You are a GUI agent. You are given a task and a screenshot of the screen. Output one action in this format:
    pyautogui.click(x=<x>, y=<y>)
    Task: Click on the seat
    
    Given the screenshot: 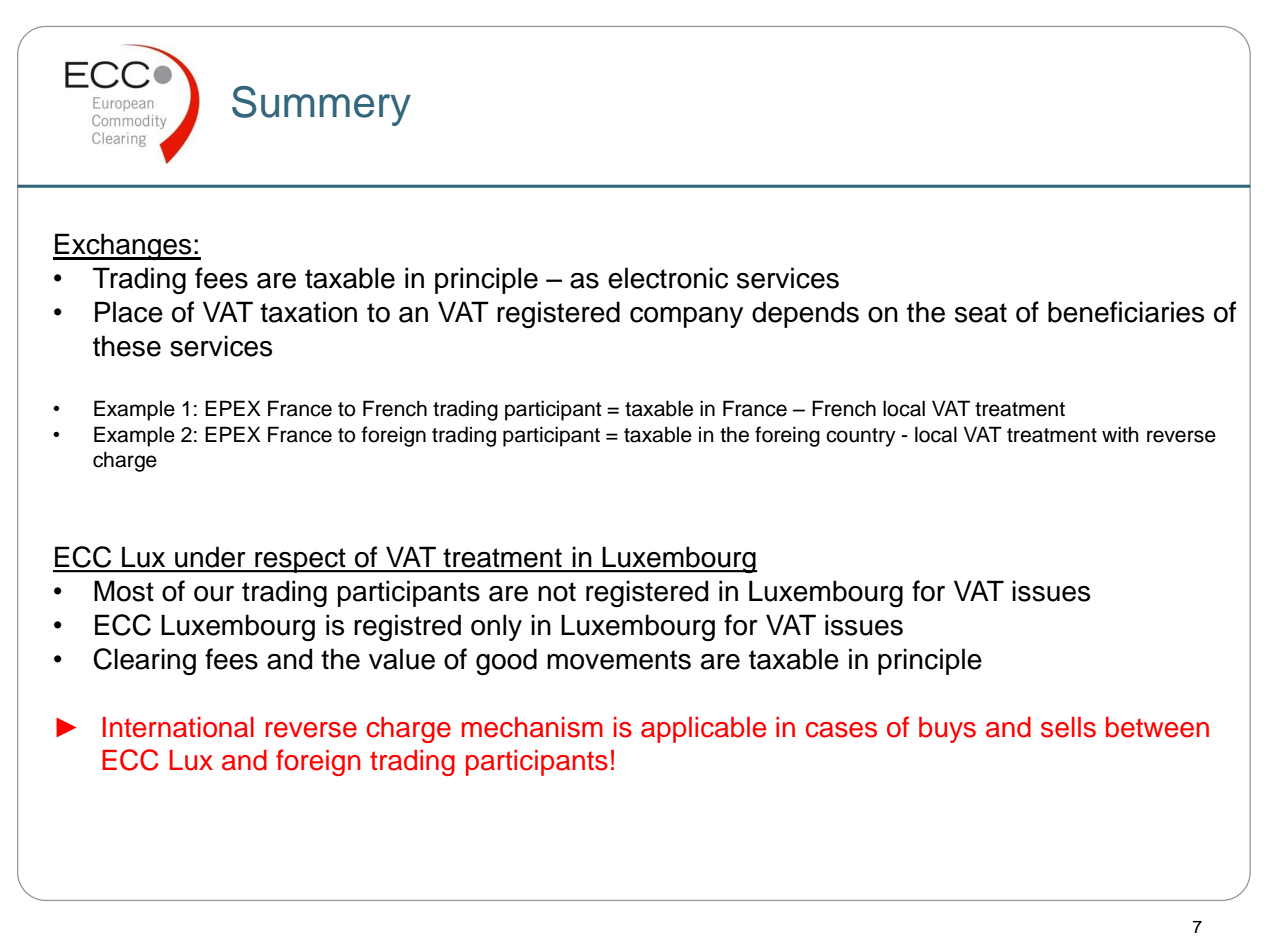 What is the action you would take?
    pyautogui.click(x=981, y=313)
